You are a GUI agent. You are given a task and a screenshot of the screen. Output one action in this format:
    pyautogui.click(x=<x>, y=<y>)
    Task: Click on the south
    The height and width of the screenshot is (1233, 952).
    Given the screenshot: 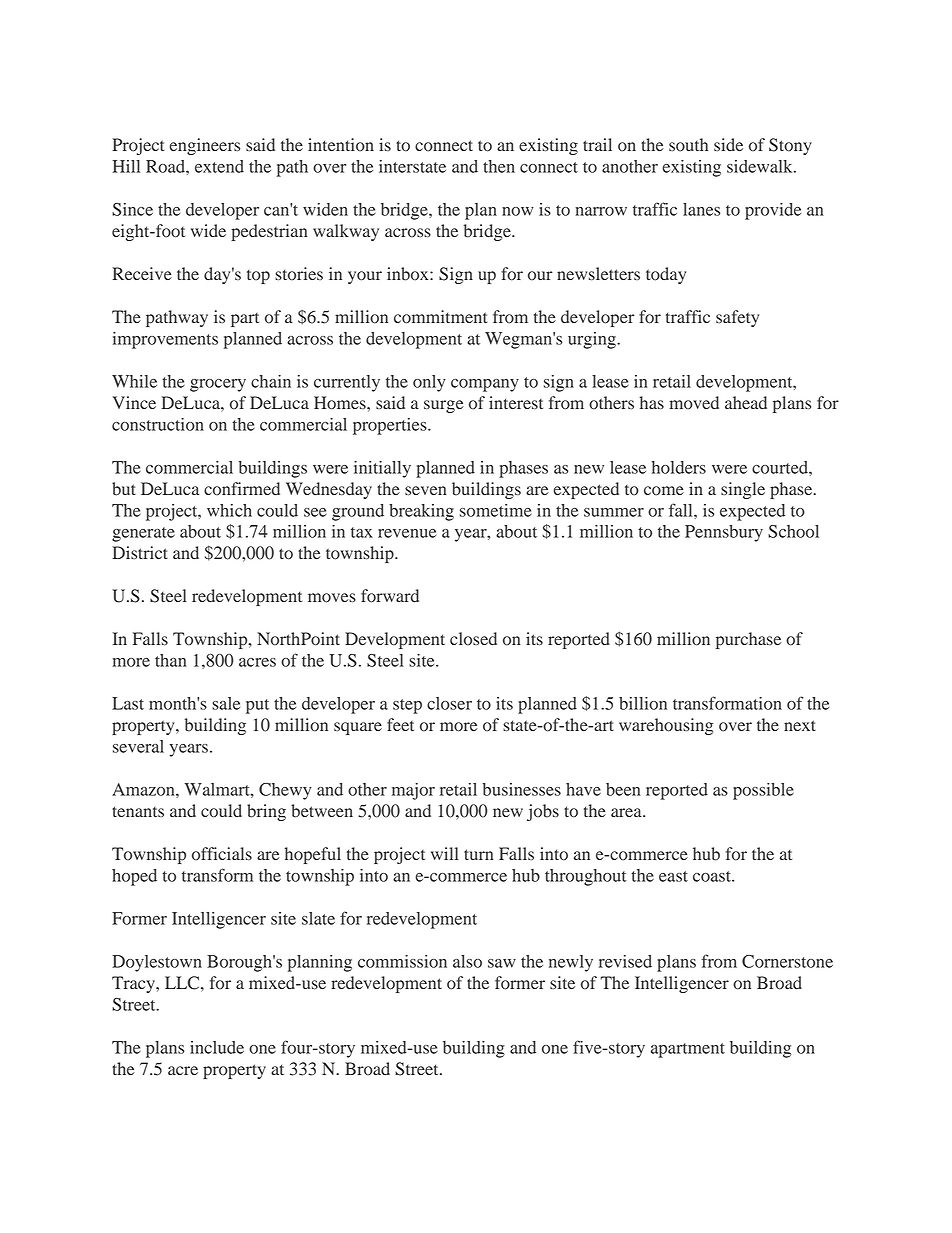 What is the action you would take?
    pyautogui.click(x=688, y=145)
